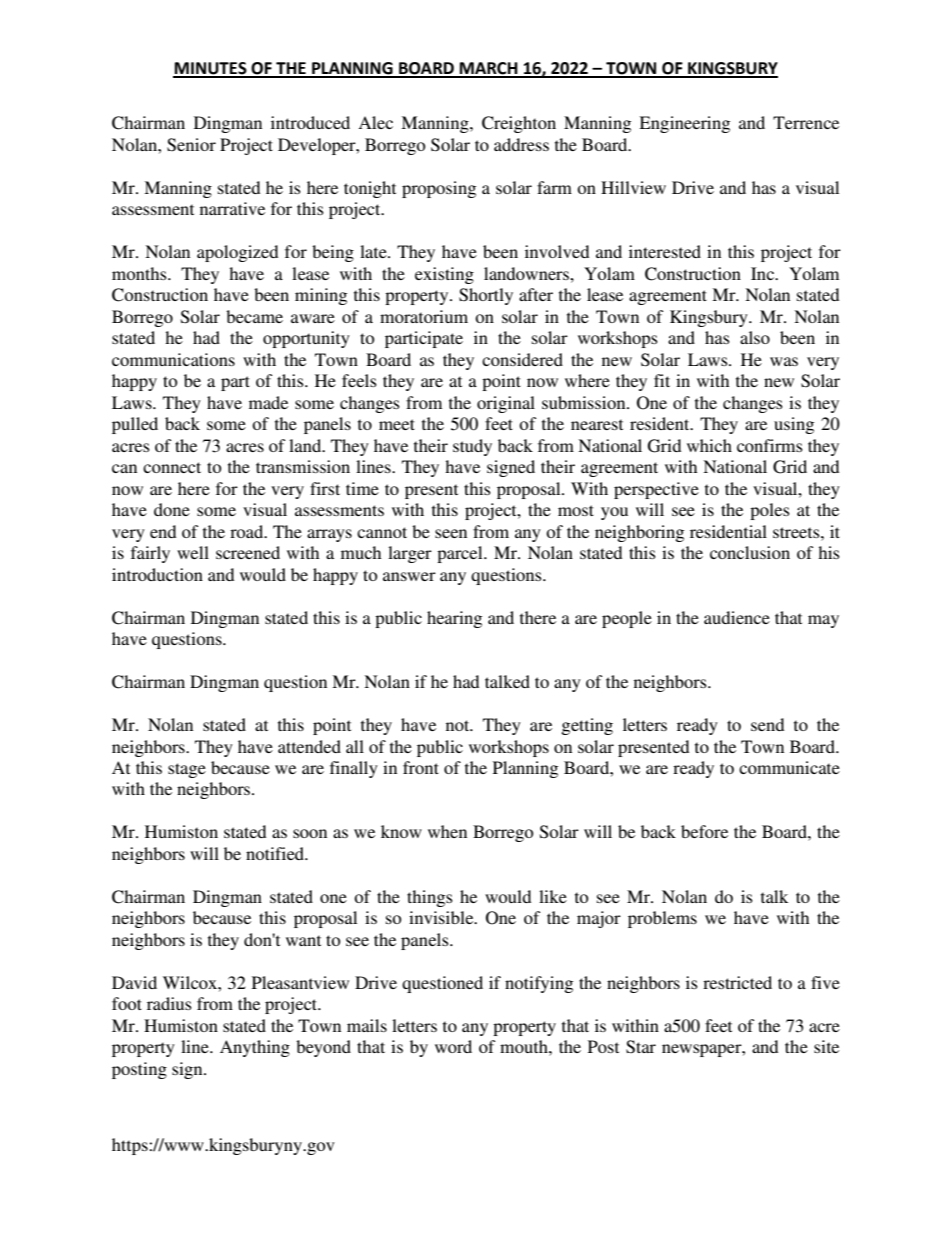 This screenshot has height=1233, width=952. What do you see at coordinates (453, 1046) in the screenshot?
I see `word` at bounding box center [453, 1046].
